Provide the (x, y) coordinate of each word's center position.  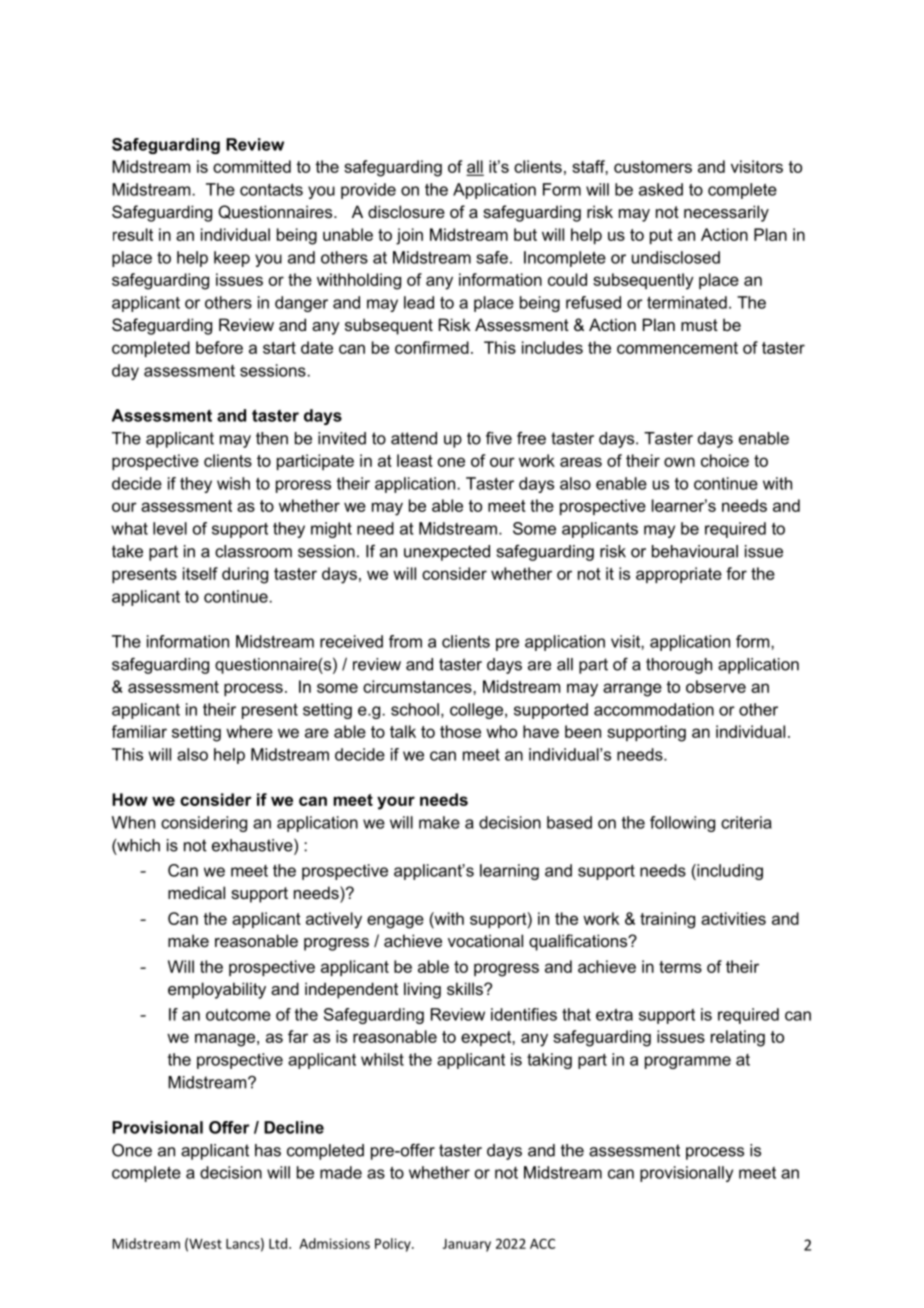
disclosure (406, 211)
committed (252, 166)
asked (661, 189)
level (170, 528)
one (451, 462)
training (667, 920)
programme (688, 1062)
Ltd (279, 1243)
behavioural (695, 551)
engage (395, 922)
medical (196, 892)
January (467, 1245)
